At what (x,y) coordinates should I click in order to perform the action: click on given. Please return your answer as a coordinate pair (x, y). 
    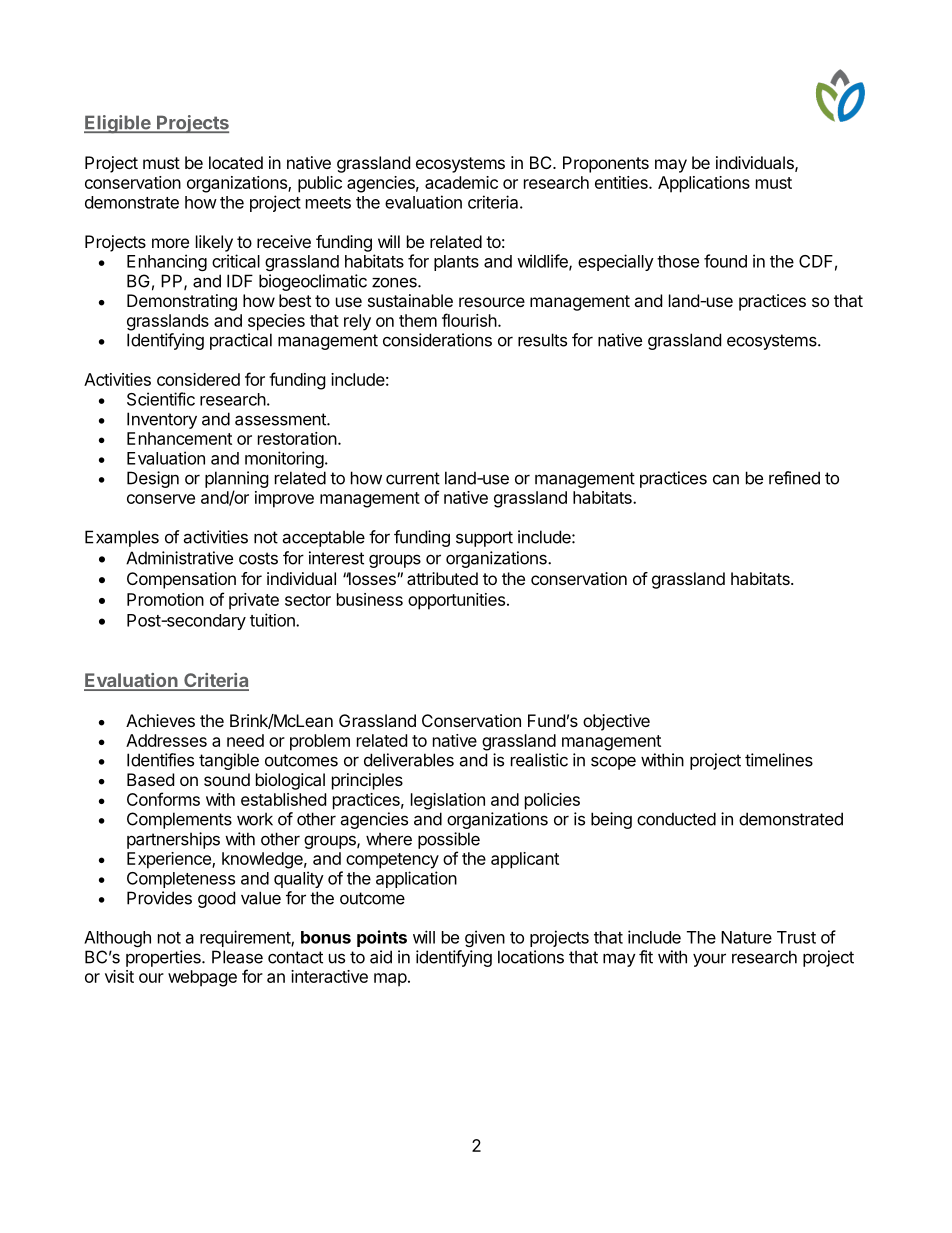
    Looking at the image, I should click on (485, 938).
